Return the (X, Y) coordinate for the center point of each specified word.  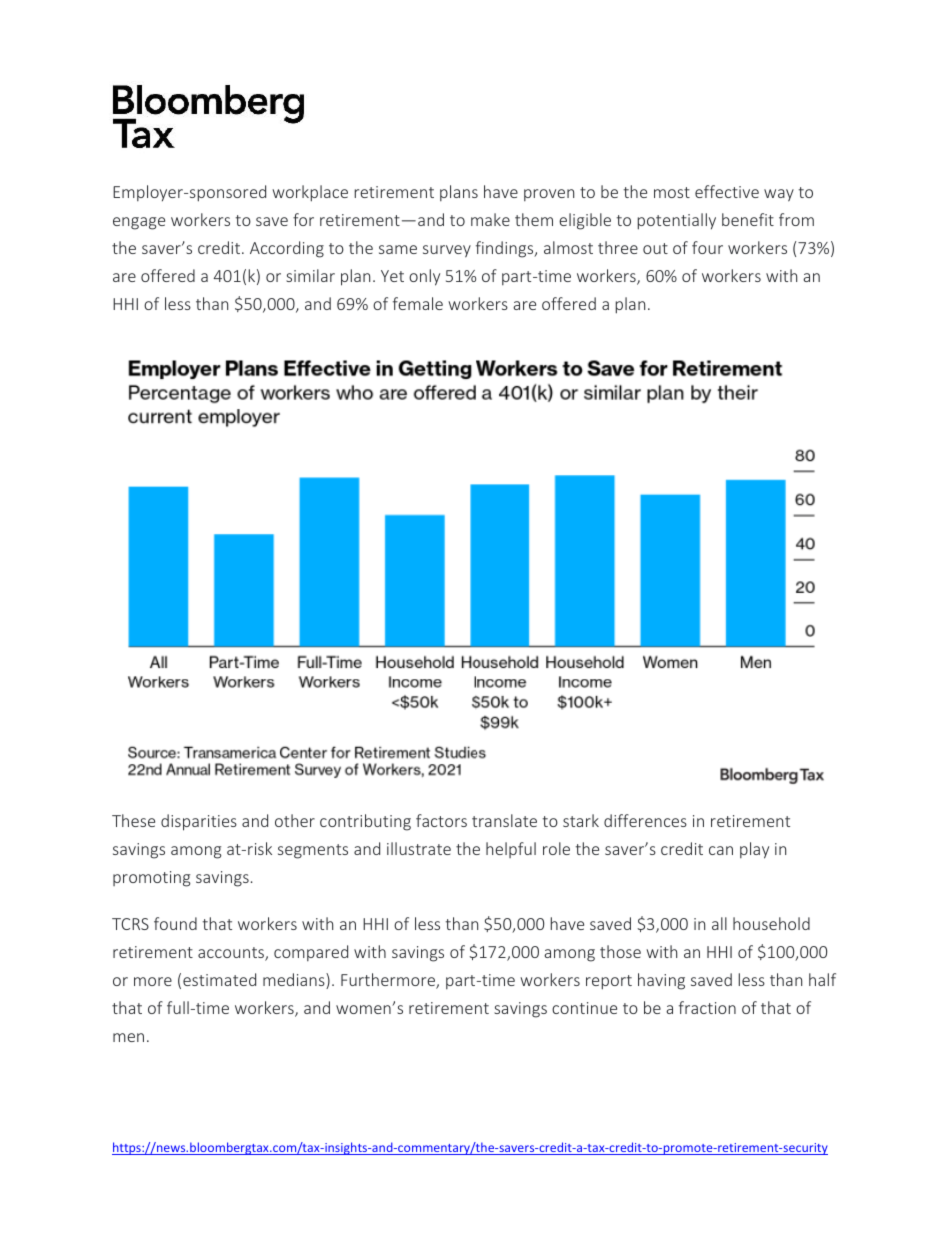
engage (139, 223)
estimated (219, 979)
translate (504, 820)
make (490, 219)
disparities (199, 822)
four (707, 247)
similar (310, 275)
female (418, 303)
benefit (748, 219)
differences (645, 820)
